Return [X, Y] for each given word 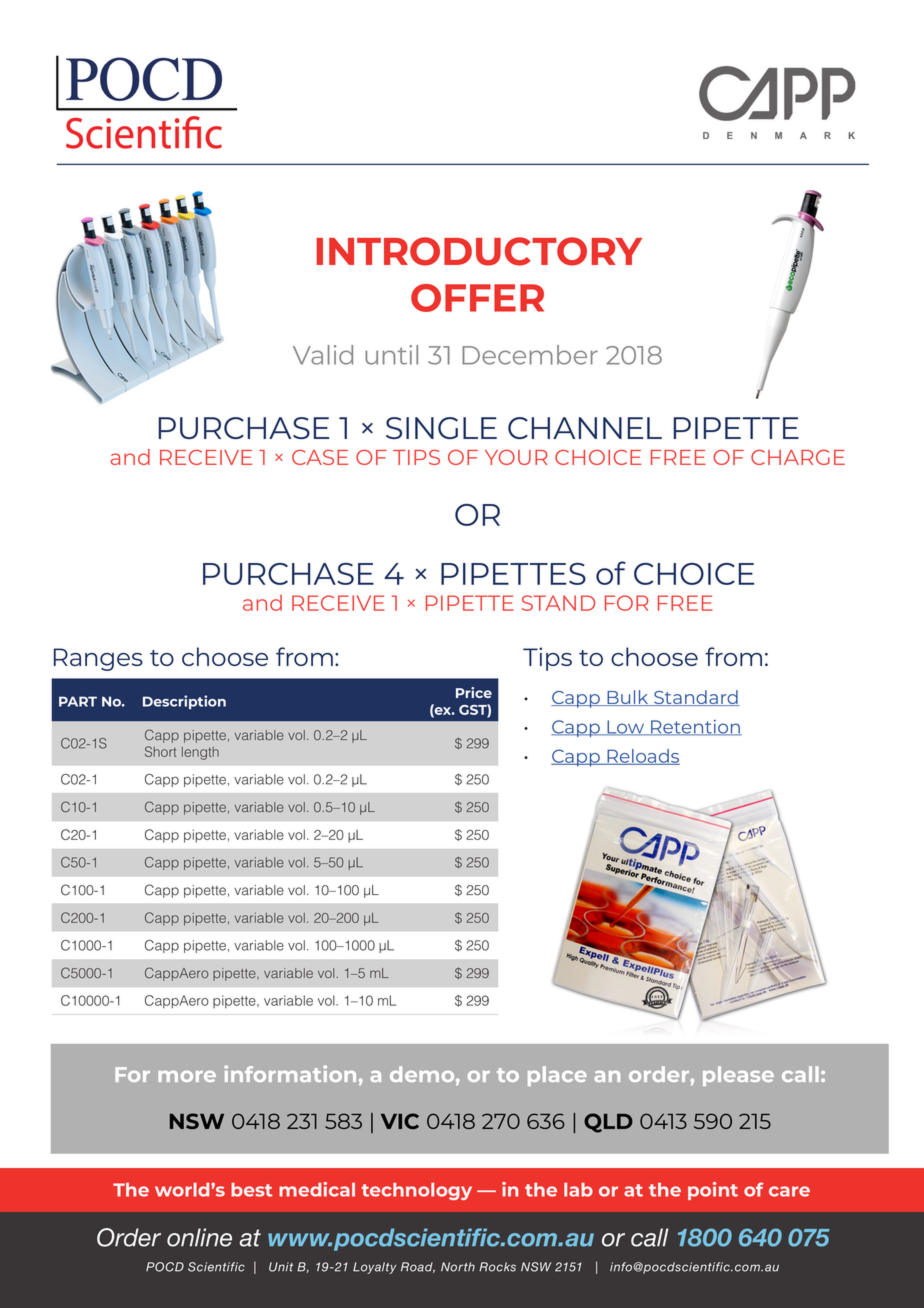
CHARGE [798, 457]
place [557, 1076]
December [530, 355]
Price [474, 692]
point [713, 1191]
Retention [695, 728]
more [187, 1076]
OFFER [477, 298]
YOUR [516, 457]
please [738, 1076]
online [199, 1237]
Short [161, 751]
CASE [320, 457]
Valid [323, 355]
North [458, 1267]
